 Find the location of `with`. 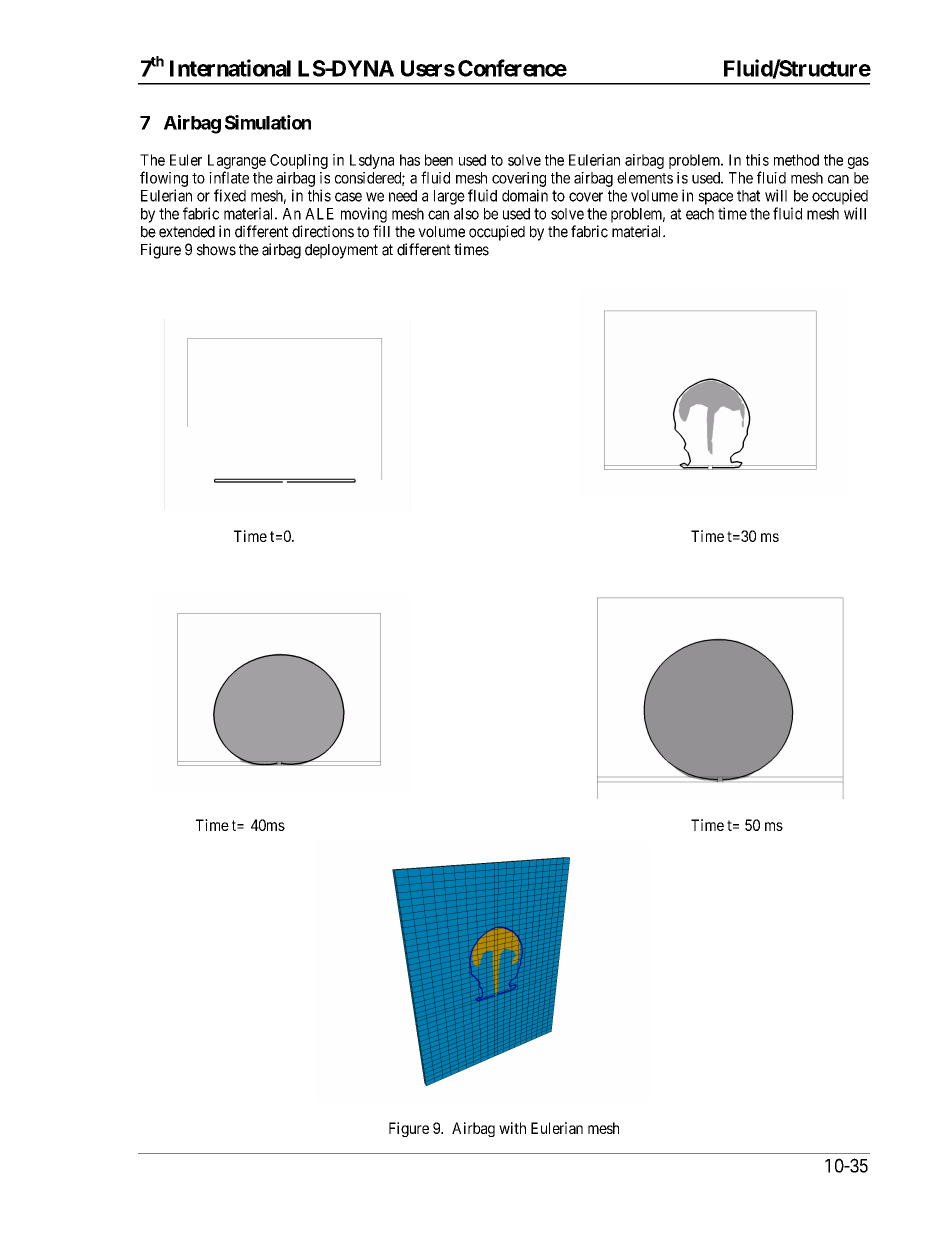

with is located at coordinates (512, 1128).
